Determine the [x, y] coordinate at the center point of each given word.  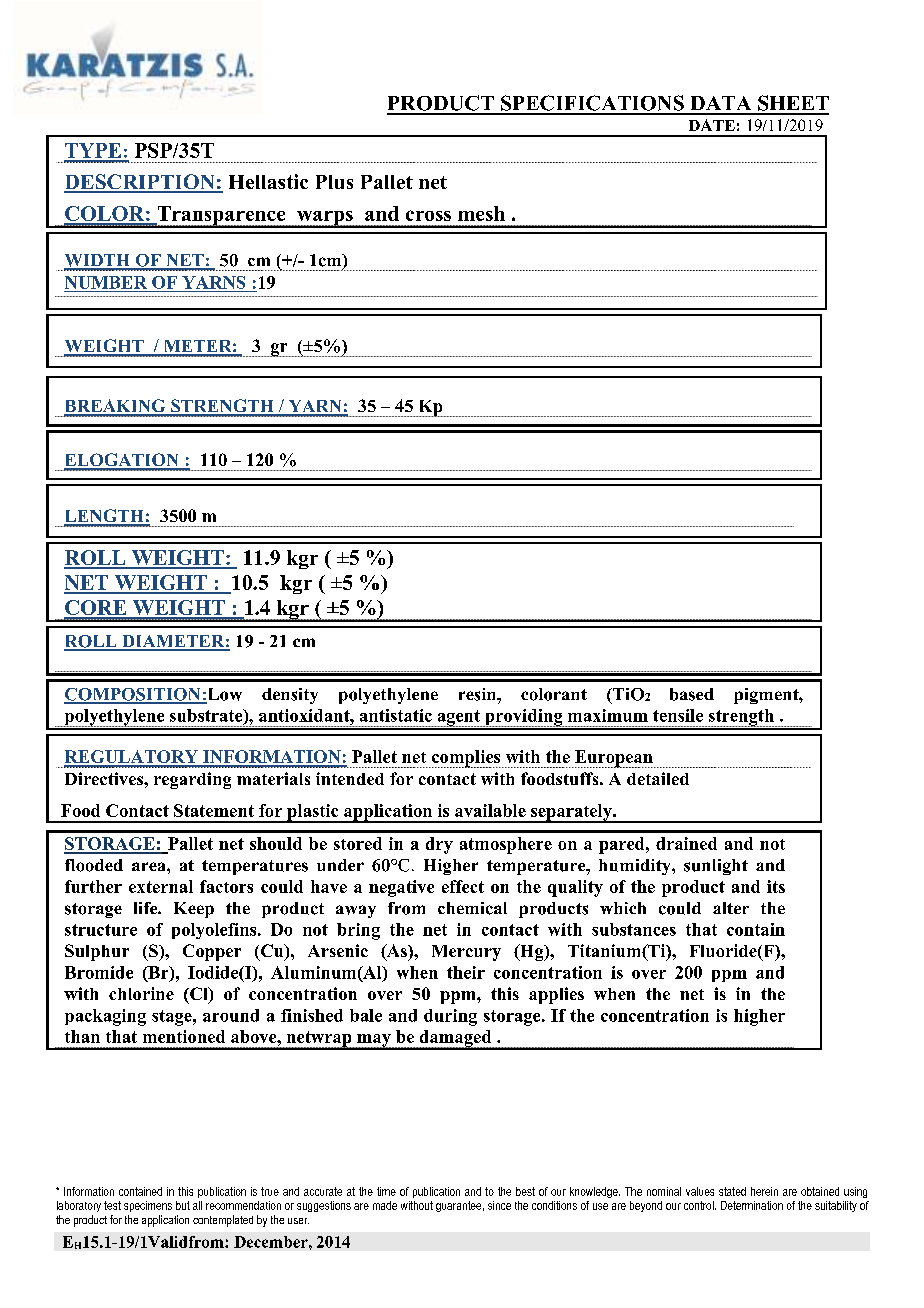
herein [764, 1191]
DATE [712, 125]
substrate [207, 716]
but [183, 1205]
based [692, 694]
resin [479, 694]
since [499, 1205]
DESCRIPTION [140, 183]
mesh [481, 213]
